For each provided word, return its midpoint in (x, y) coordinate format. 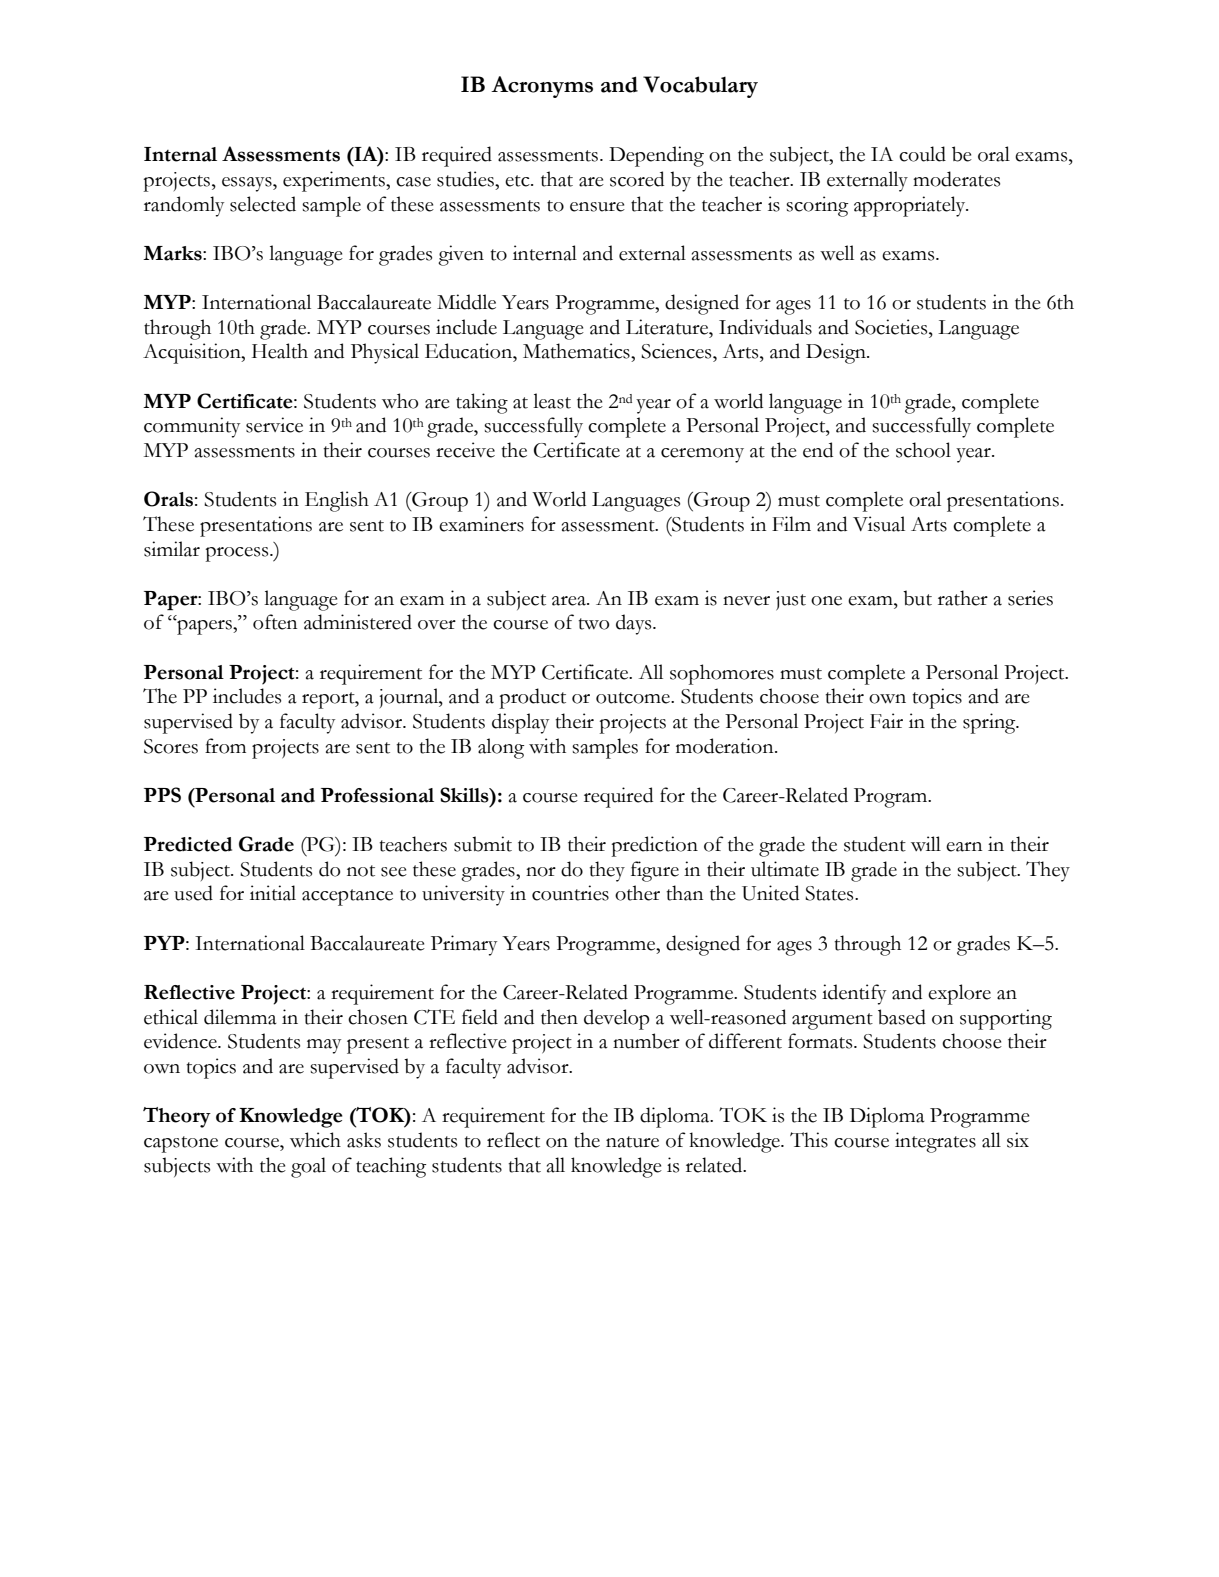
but (917, 598)
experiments (335, 181)
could (922, 154)
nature (632, 1142)
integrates (935, 1142)
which (315, 1140)
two (593, 624)
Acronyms (542, 87)
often (275, 622)
